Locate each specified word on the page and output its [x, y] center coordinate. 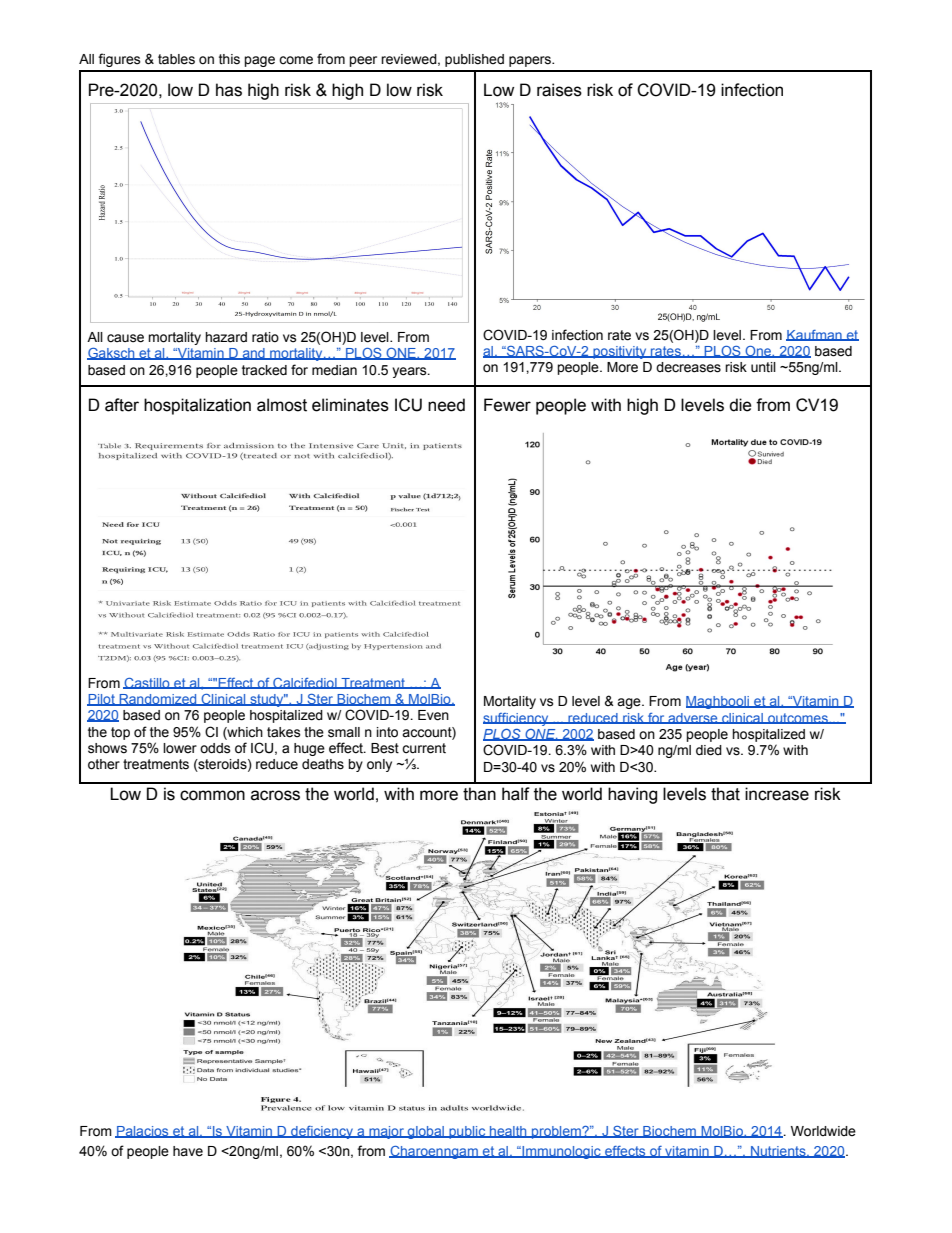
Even [433, 715]
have [188, 1151]
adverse [693, 718]
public [467, 1132]
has [229, 90]
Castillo [147, 683]
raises [559, 90]
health [508, 1132]
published [474, 60]
